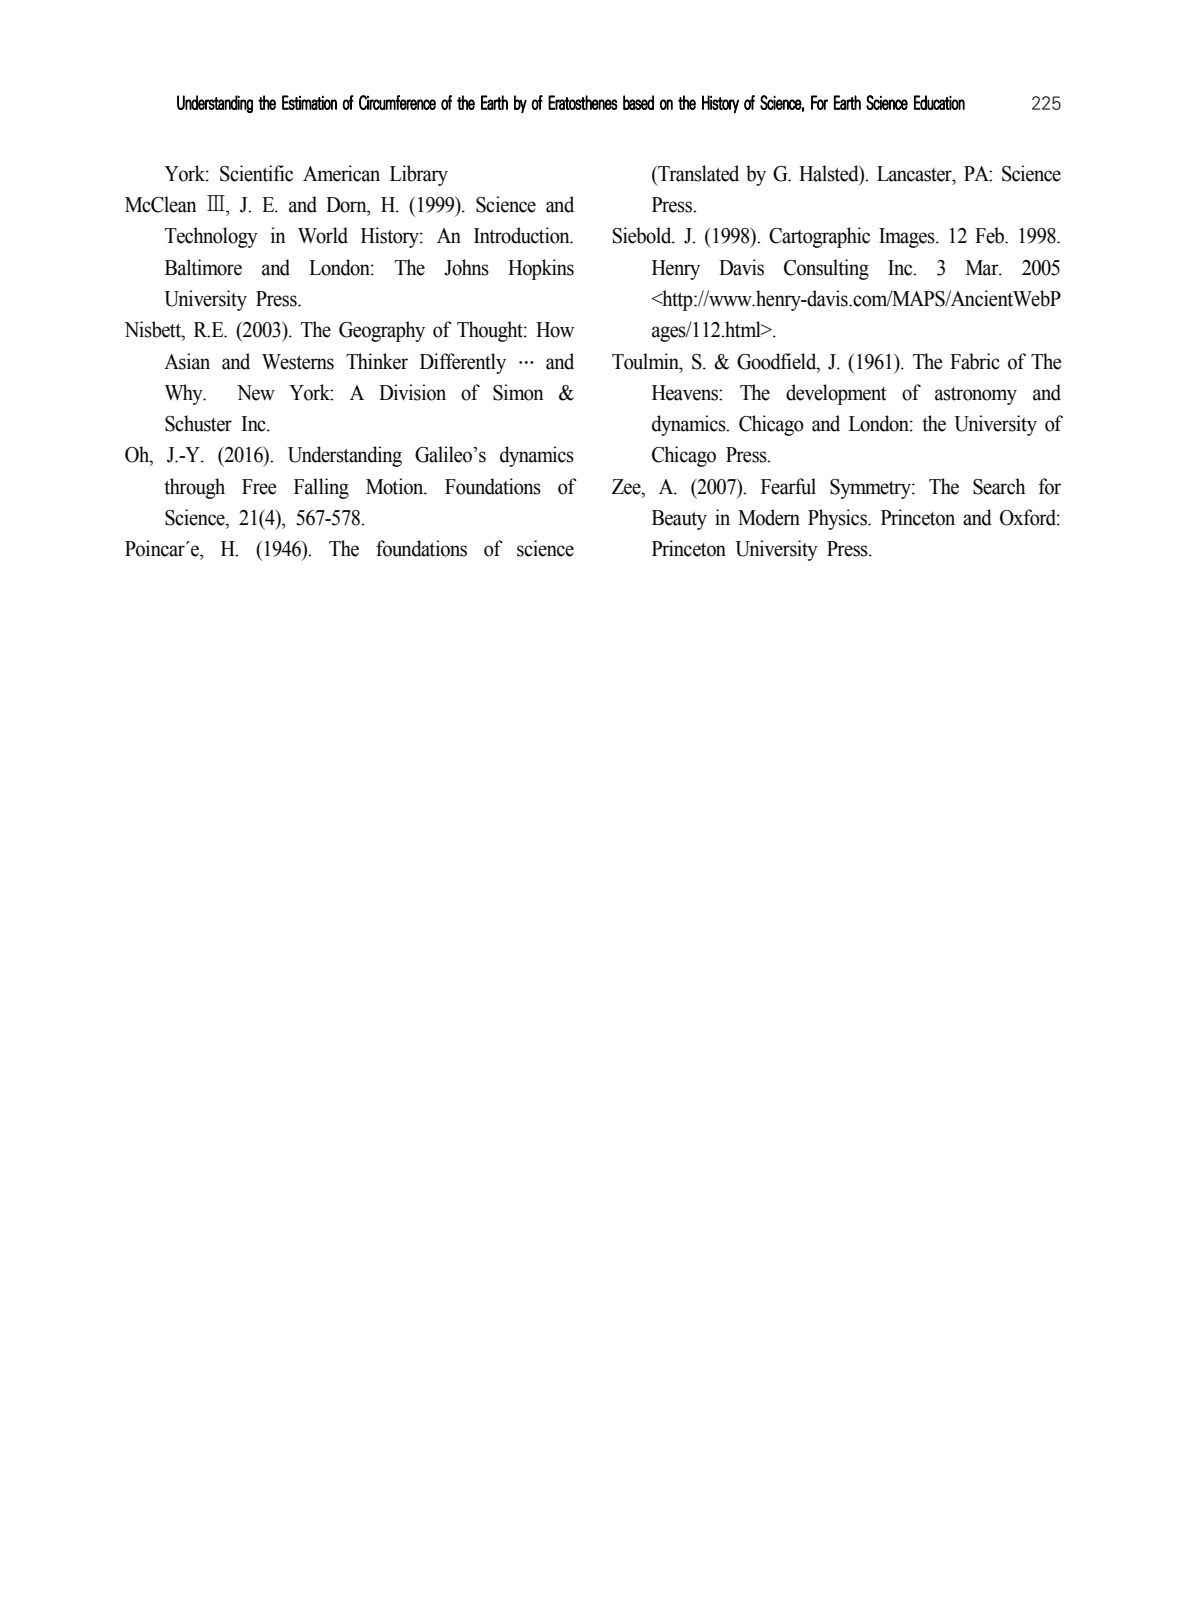 This screenshot has width=1187, height=1623. I want to click on Estimation, so click(309, 102).
